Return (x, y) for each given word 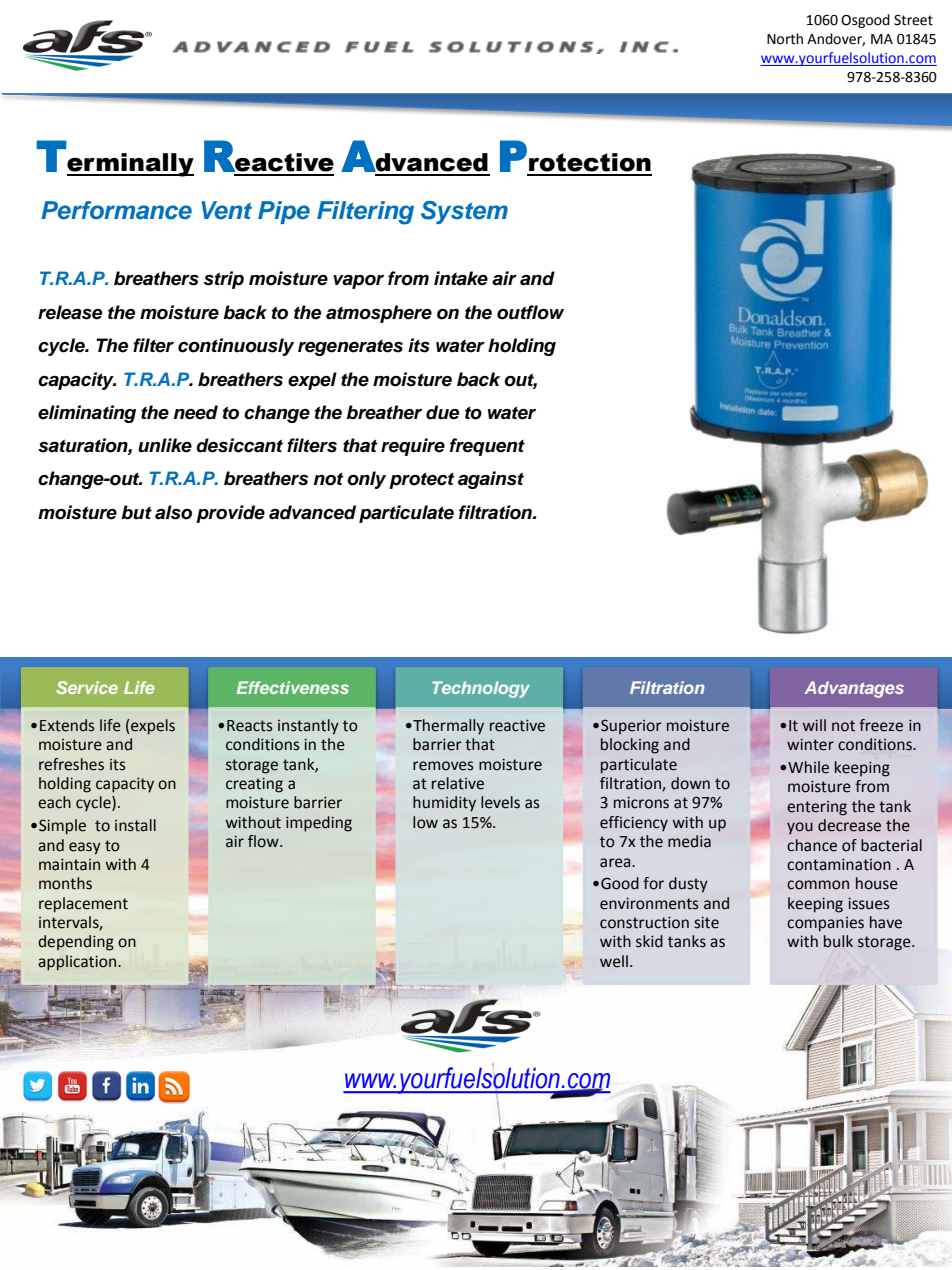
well (614, 961)
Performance (116, 210)
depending (76, 943)
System (464, 212)
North (785, 39)
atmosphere (379, 314)
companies (825, 924)
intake (461, 278)
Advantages (854, 689)
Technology (481, 689)
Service (87, 687)
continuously (236, 347)
